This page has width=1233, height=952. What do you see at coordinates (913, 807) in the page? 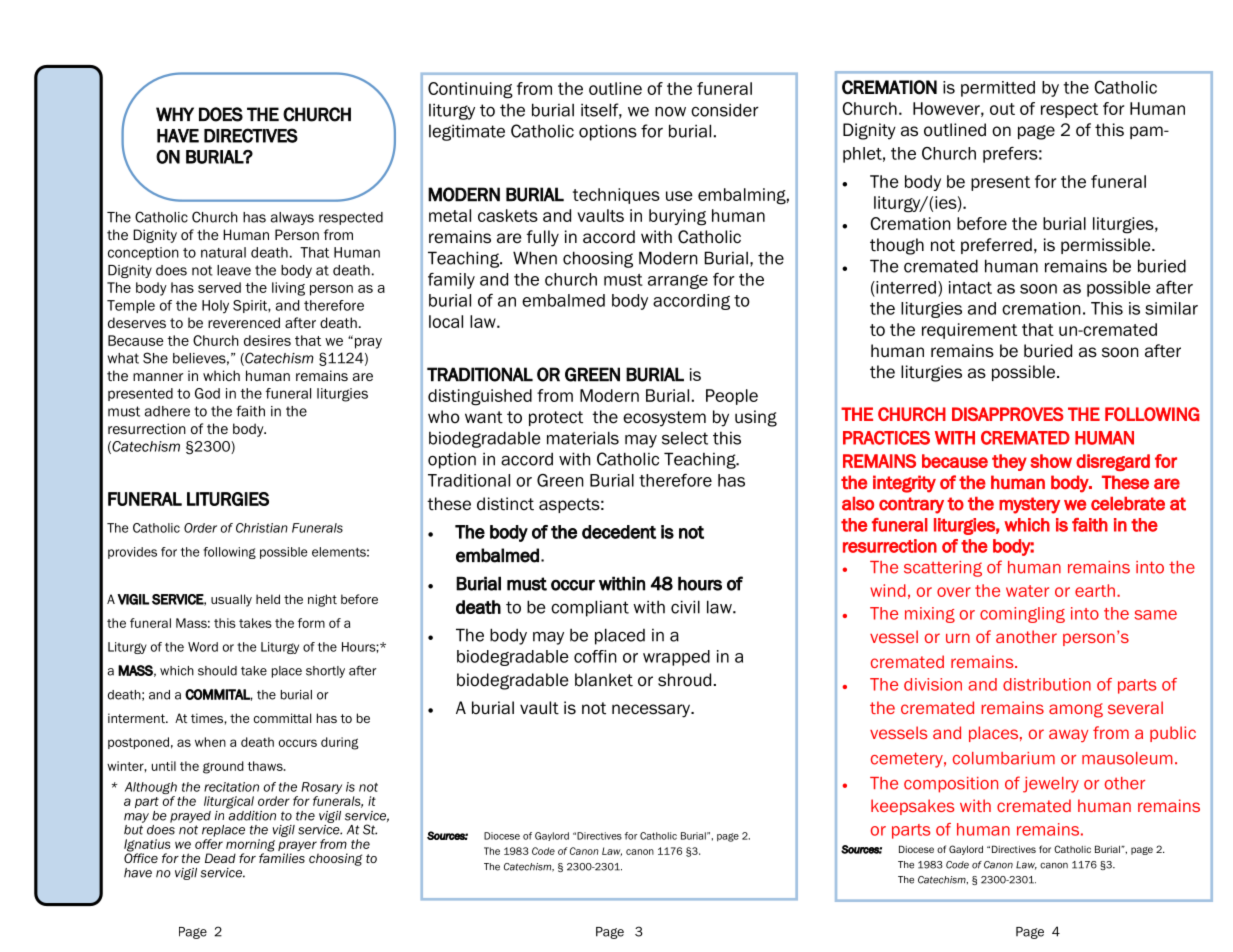
I see `keepsakes` at bounding box center [913, 807].
